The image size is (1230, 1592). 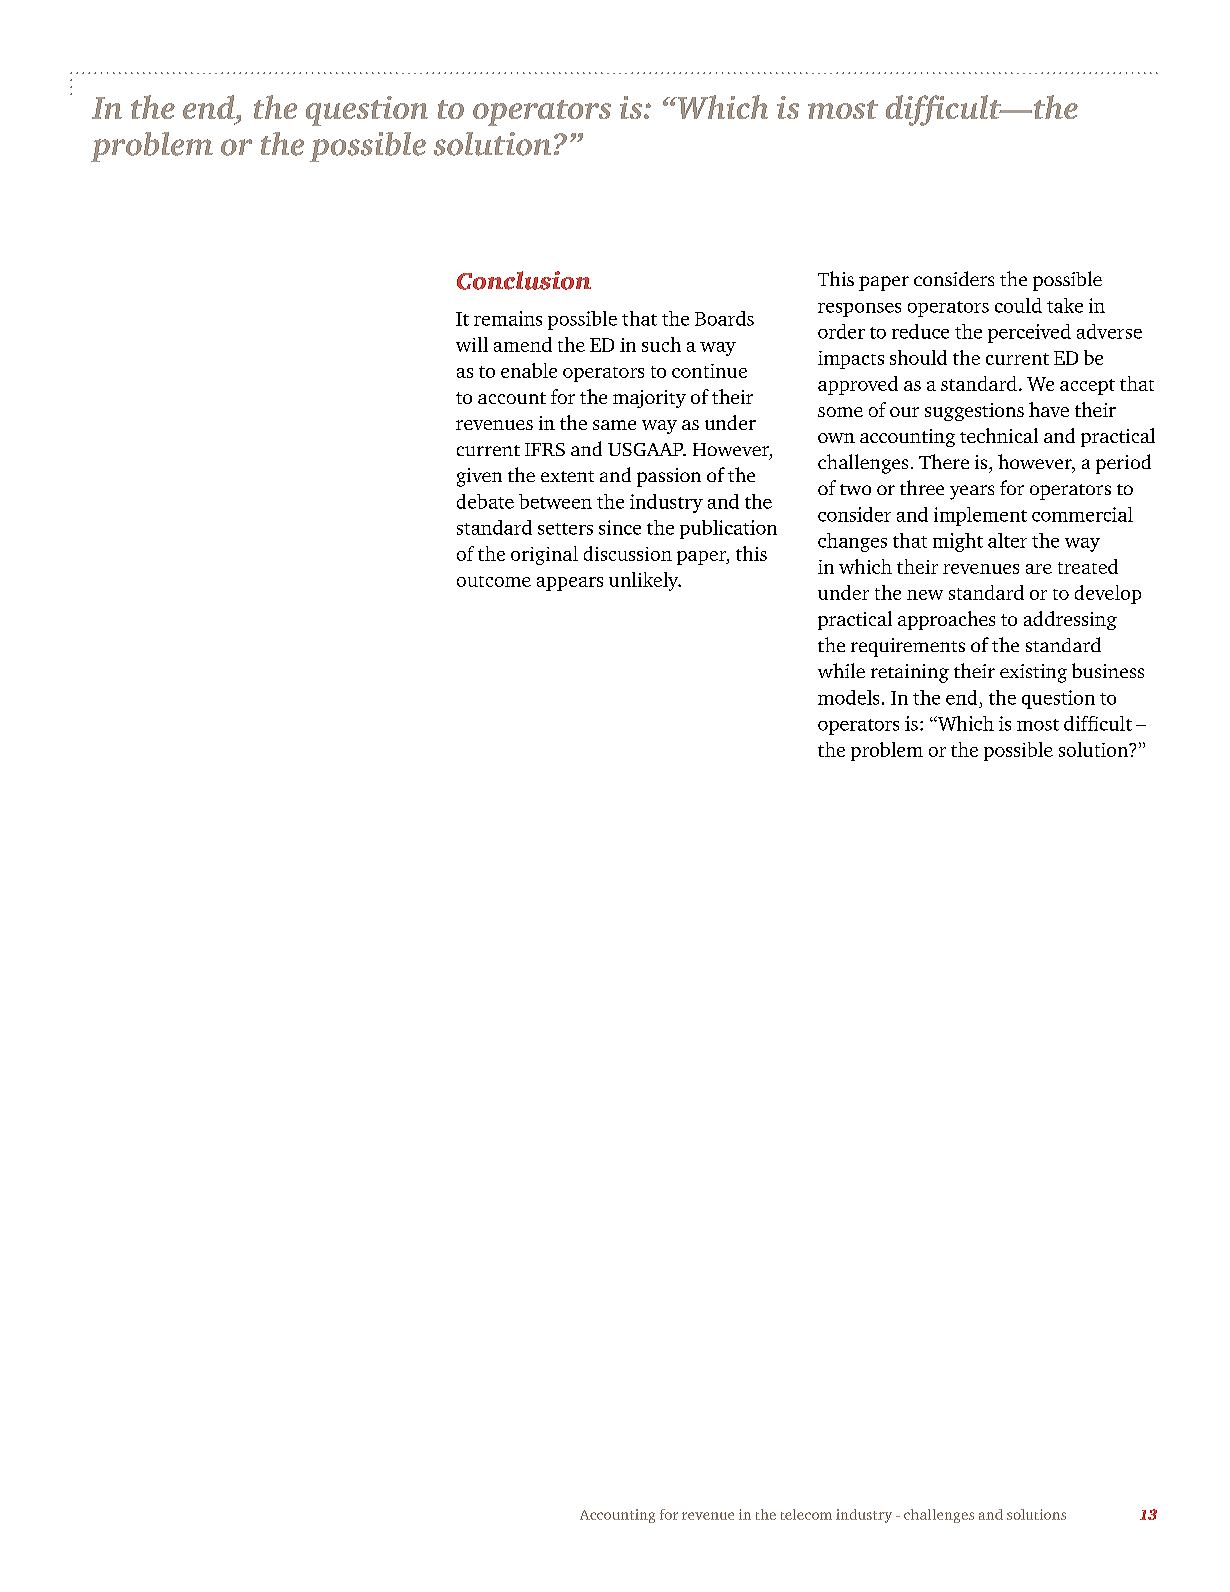 What do you see at coordinates (910, 673) in the screenshot?
I see `retaining` at bounding box center [910, 673].
